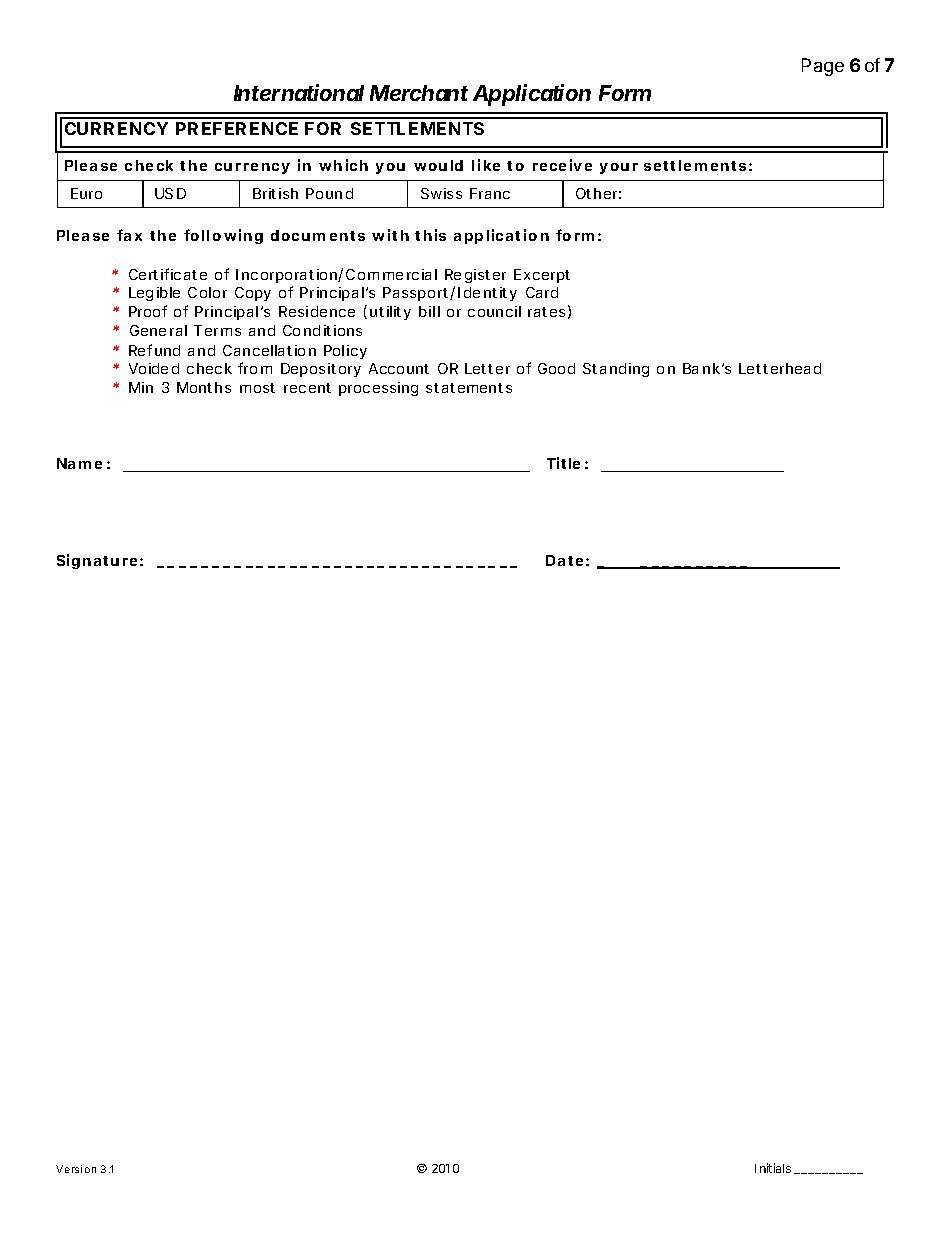 The width and height of the screenshot is (952, 1233). What do you see at coordinates (76, 1169) in the screenshot?
I see `Version` at bounding box center [76, 1169].
